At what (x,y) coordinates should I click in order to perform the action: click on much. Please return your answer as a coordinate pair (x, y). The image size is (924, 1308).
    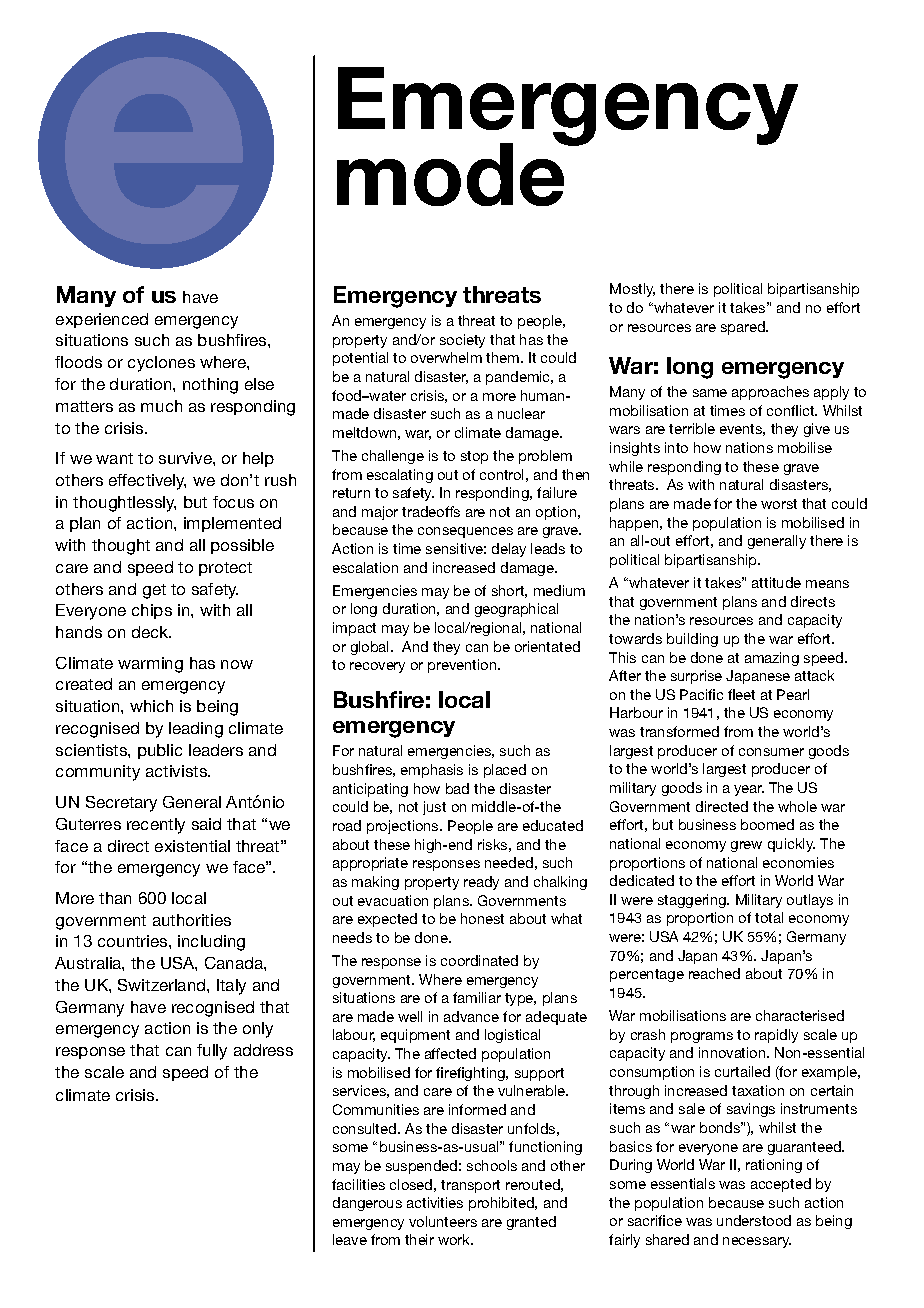
    Looking at the image, I should click on (161, 406).
